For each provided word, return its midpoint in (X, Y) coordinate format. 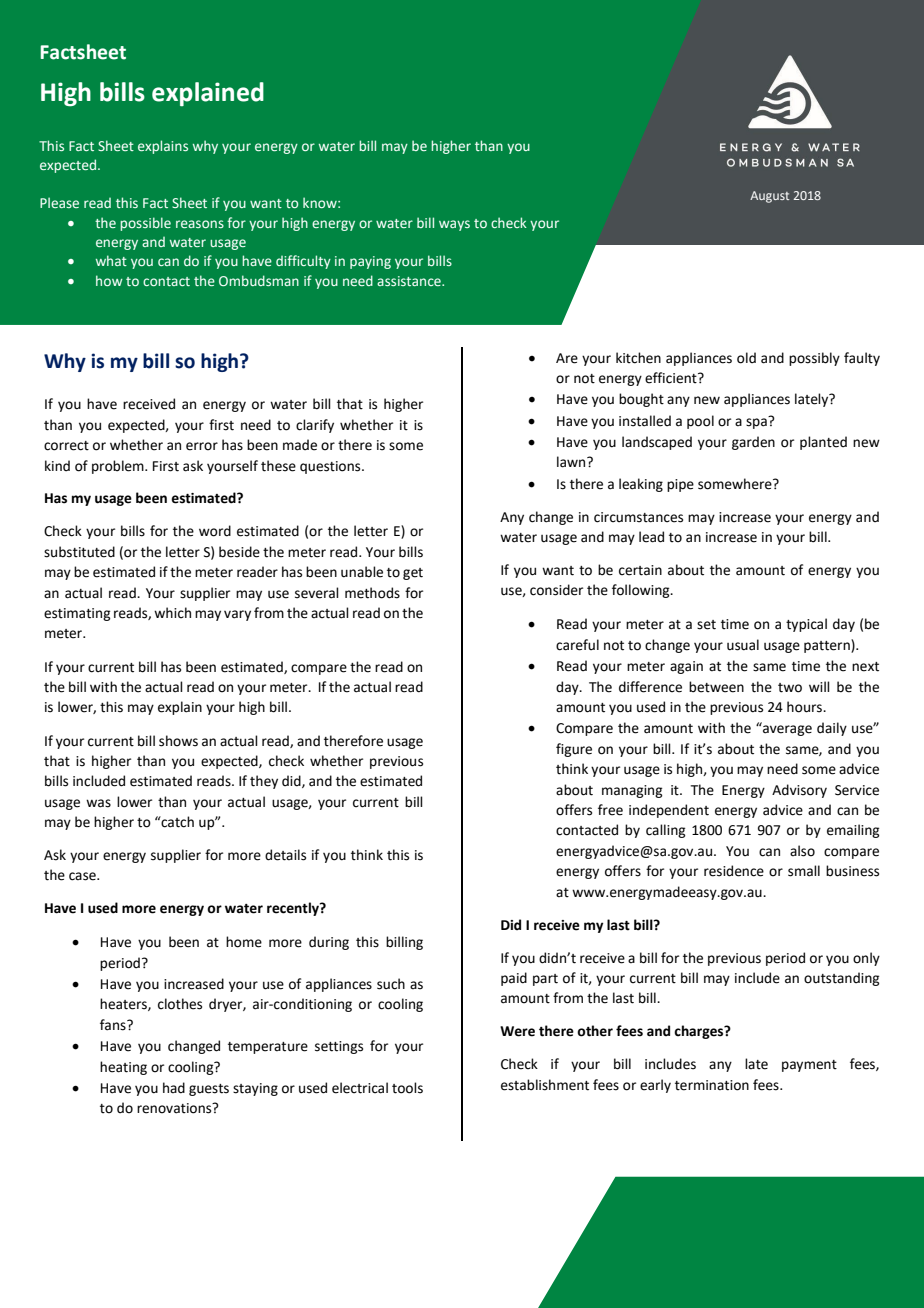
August (769, 197)
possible (145, 224)
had (174, 1088)
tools (407, 1088)
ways (454, 225)
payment (809, 1066)
